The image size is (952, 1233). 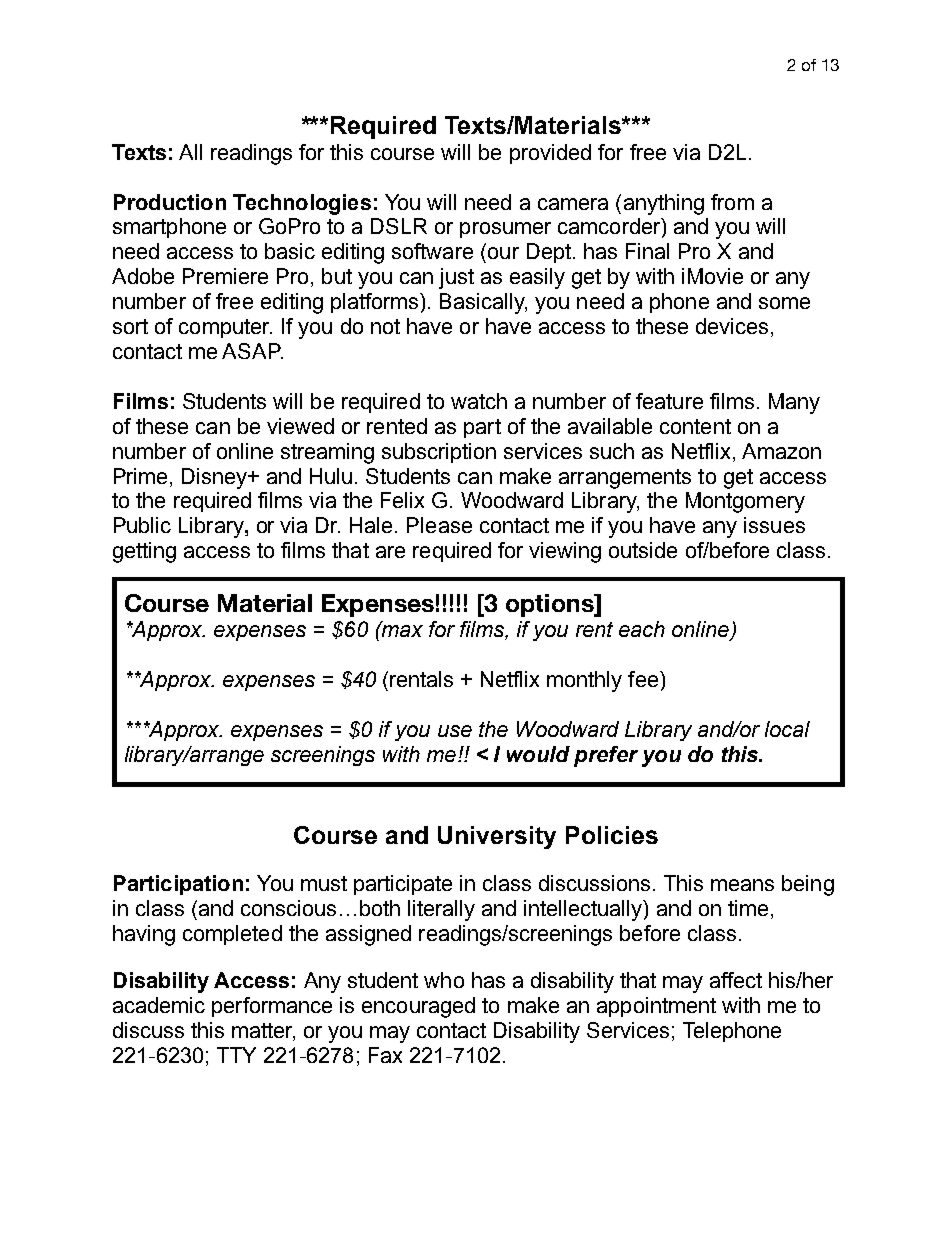 I want to click on TTY, so click(x=236, y=1055).
